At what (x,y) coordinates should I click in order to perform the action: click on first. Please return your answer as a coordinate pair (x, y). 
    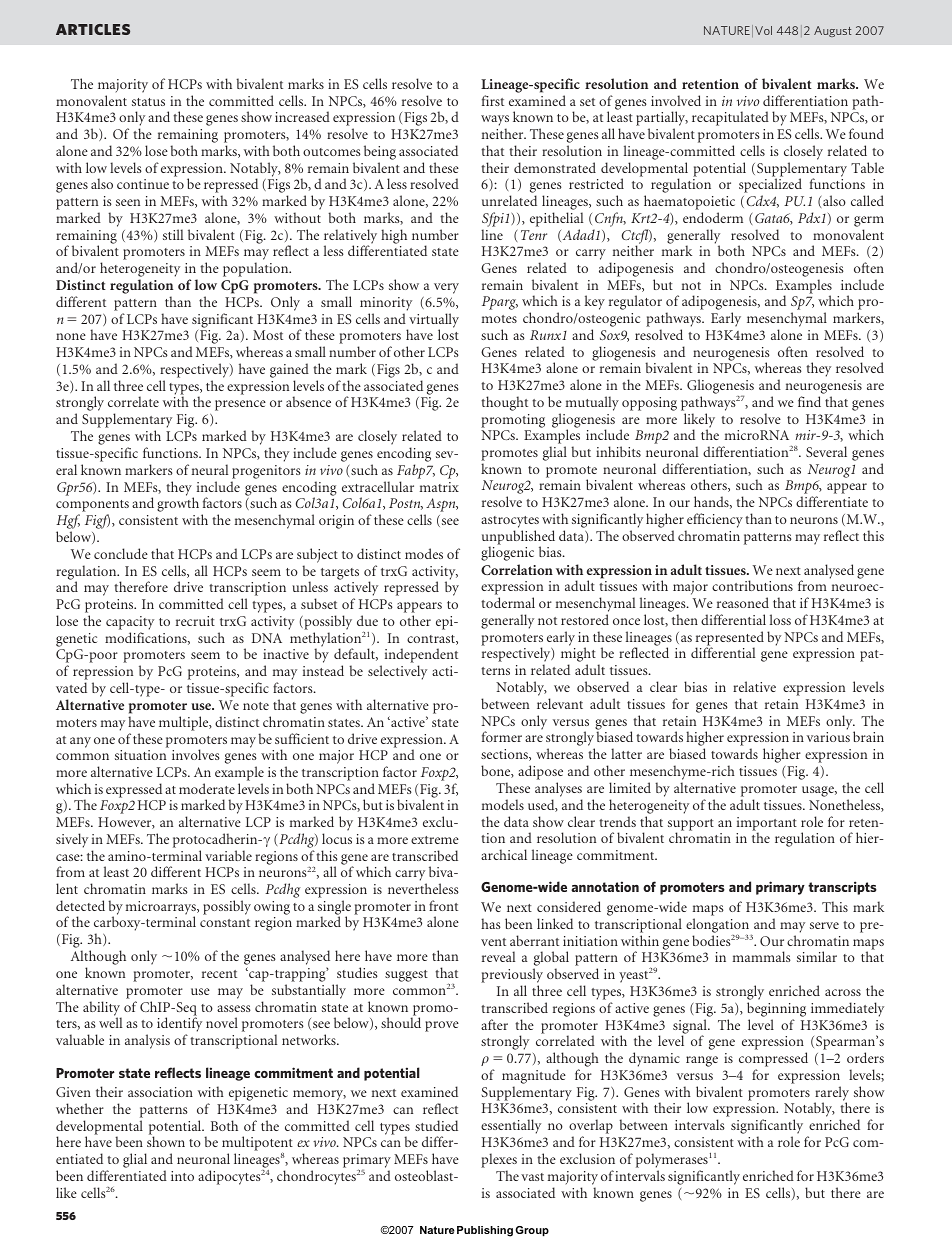
    Looking at the image, I should click on (493, 100).
